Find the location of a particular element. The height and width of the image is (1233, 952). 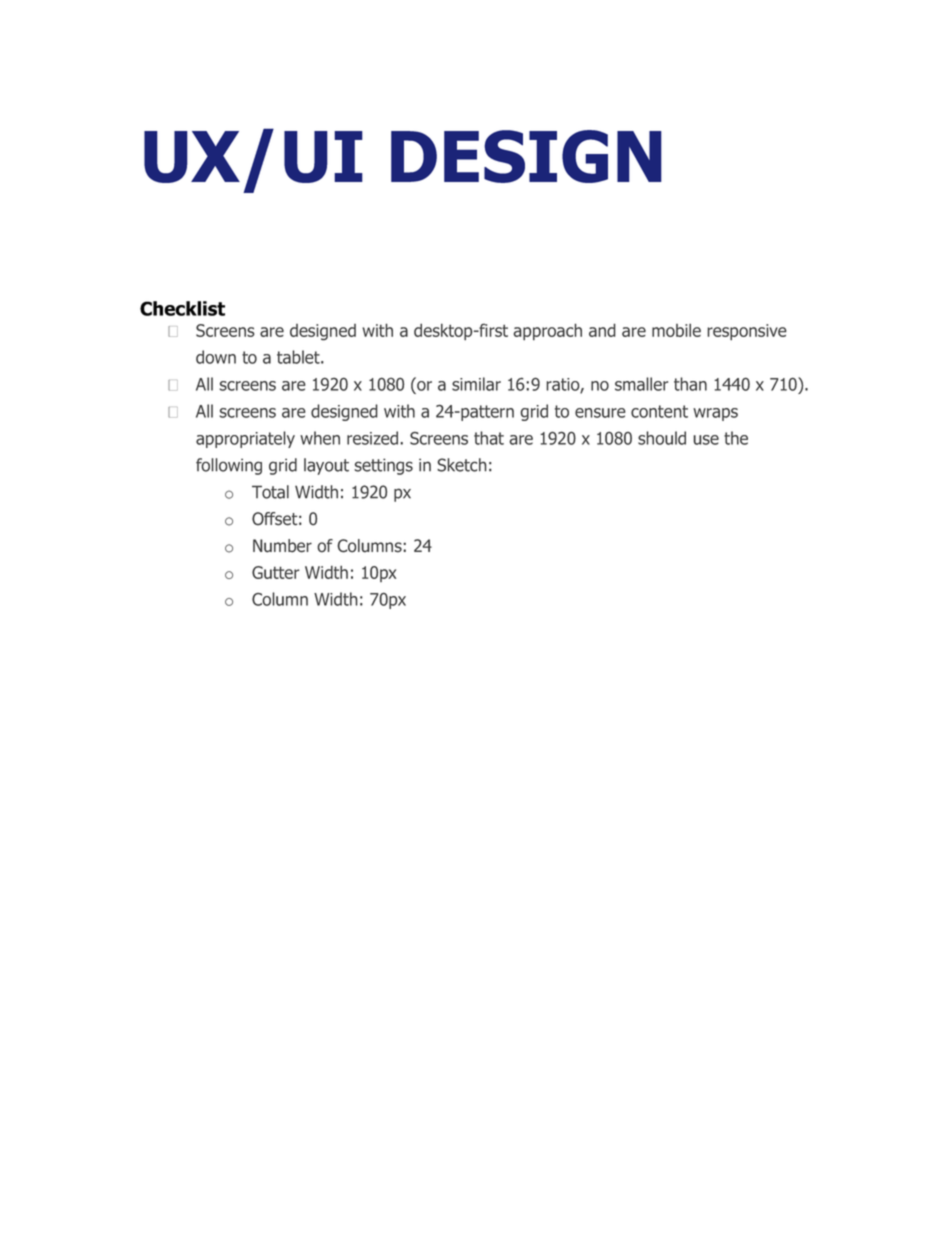

Number is located at coordinates (282, 546).
